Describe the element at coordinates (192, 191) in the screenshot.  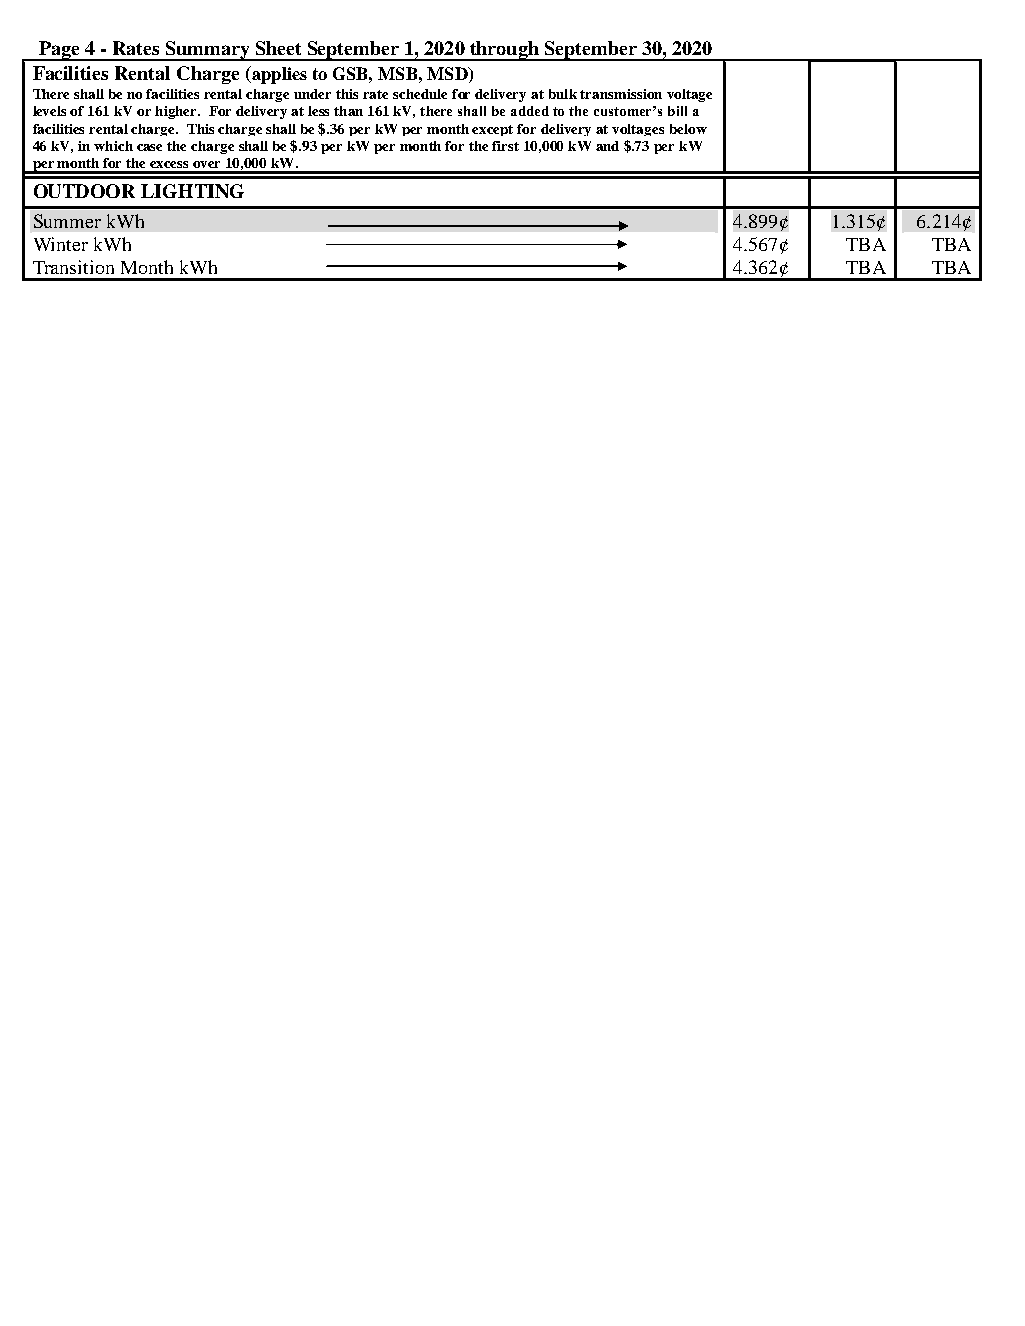
I see `LIGHTING` at that location.
